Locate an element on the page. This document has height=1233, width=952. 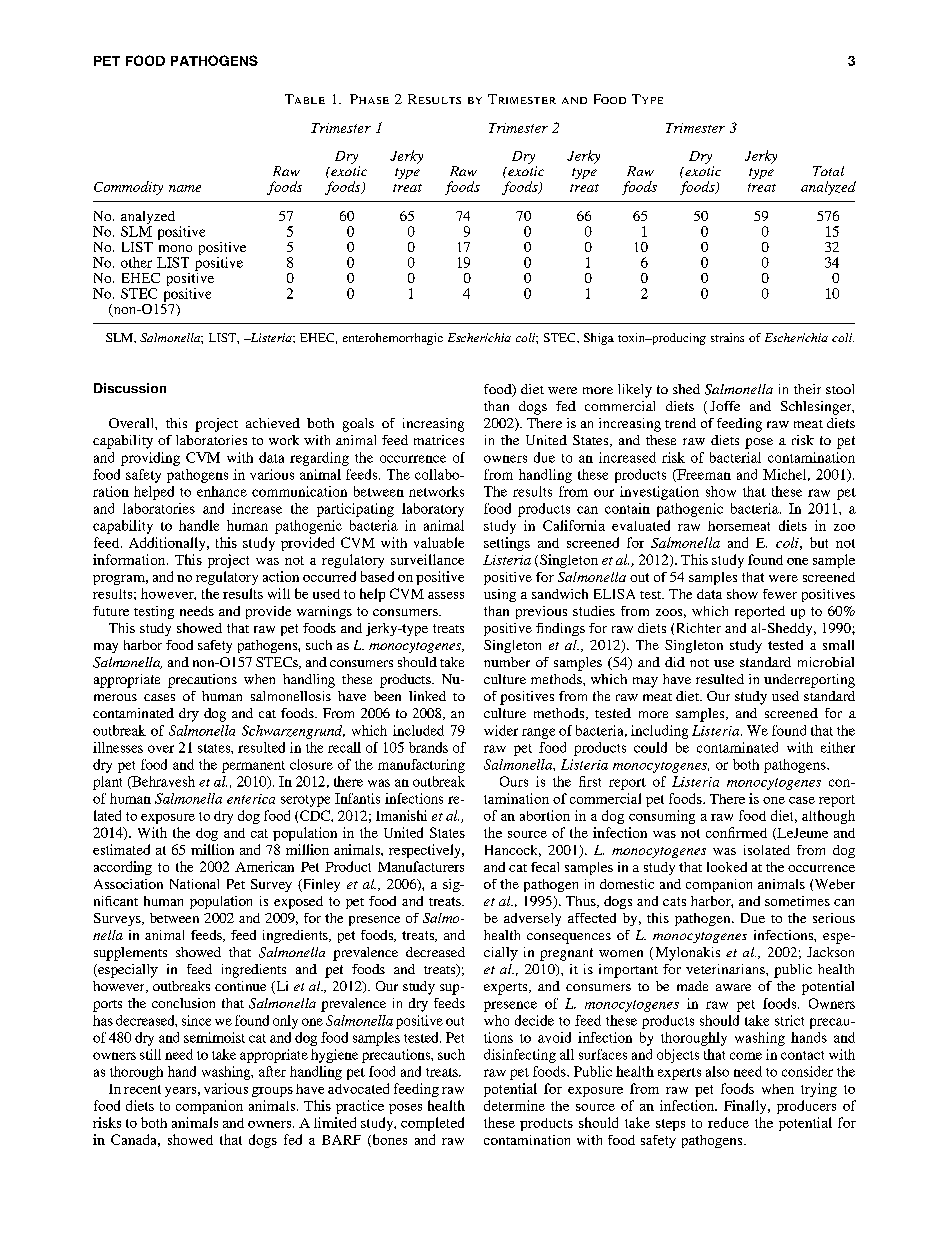
name is located at coordinates (185, 188).
